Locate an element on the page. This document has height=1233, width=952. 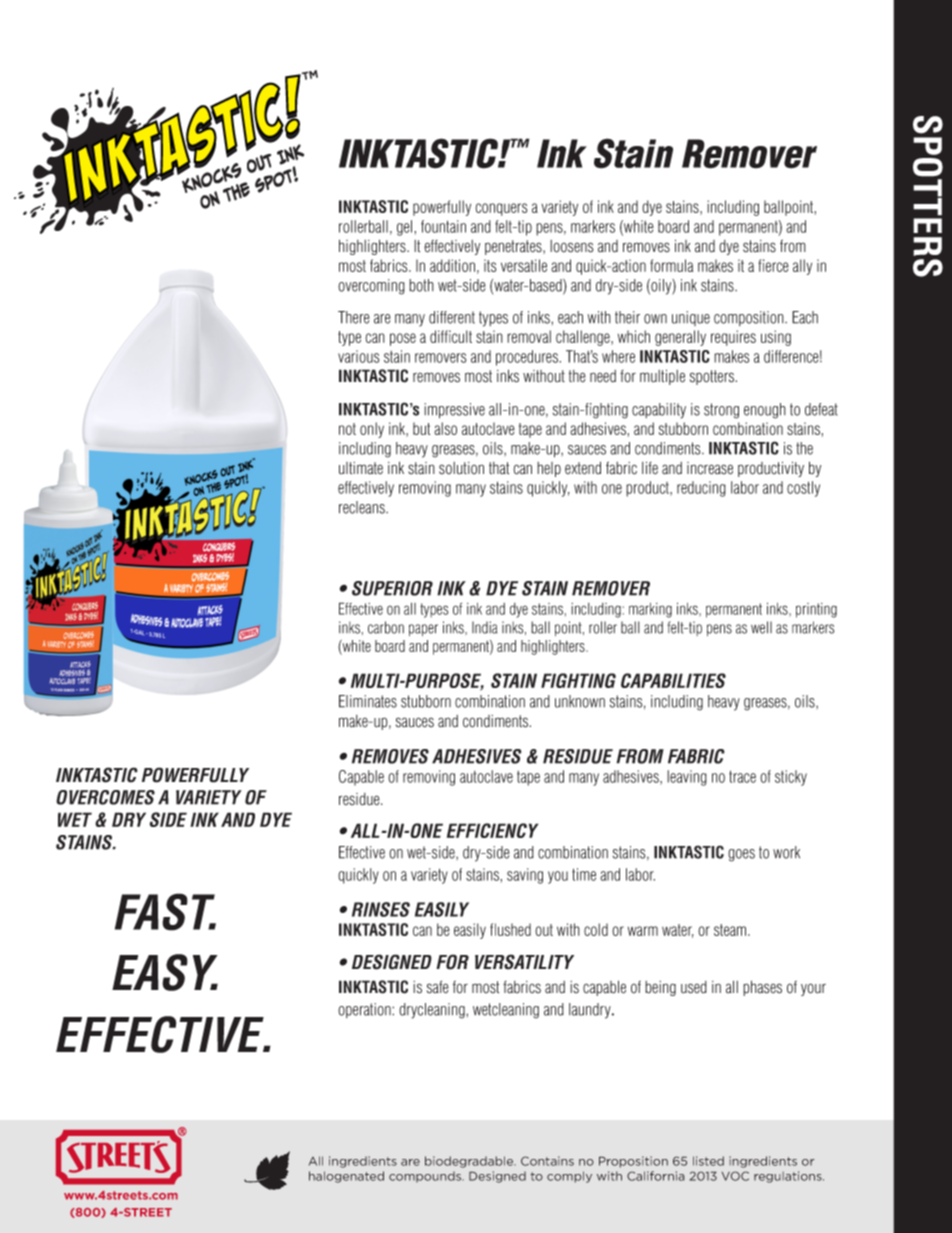
solution is located at coordinates (461, 468).
